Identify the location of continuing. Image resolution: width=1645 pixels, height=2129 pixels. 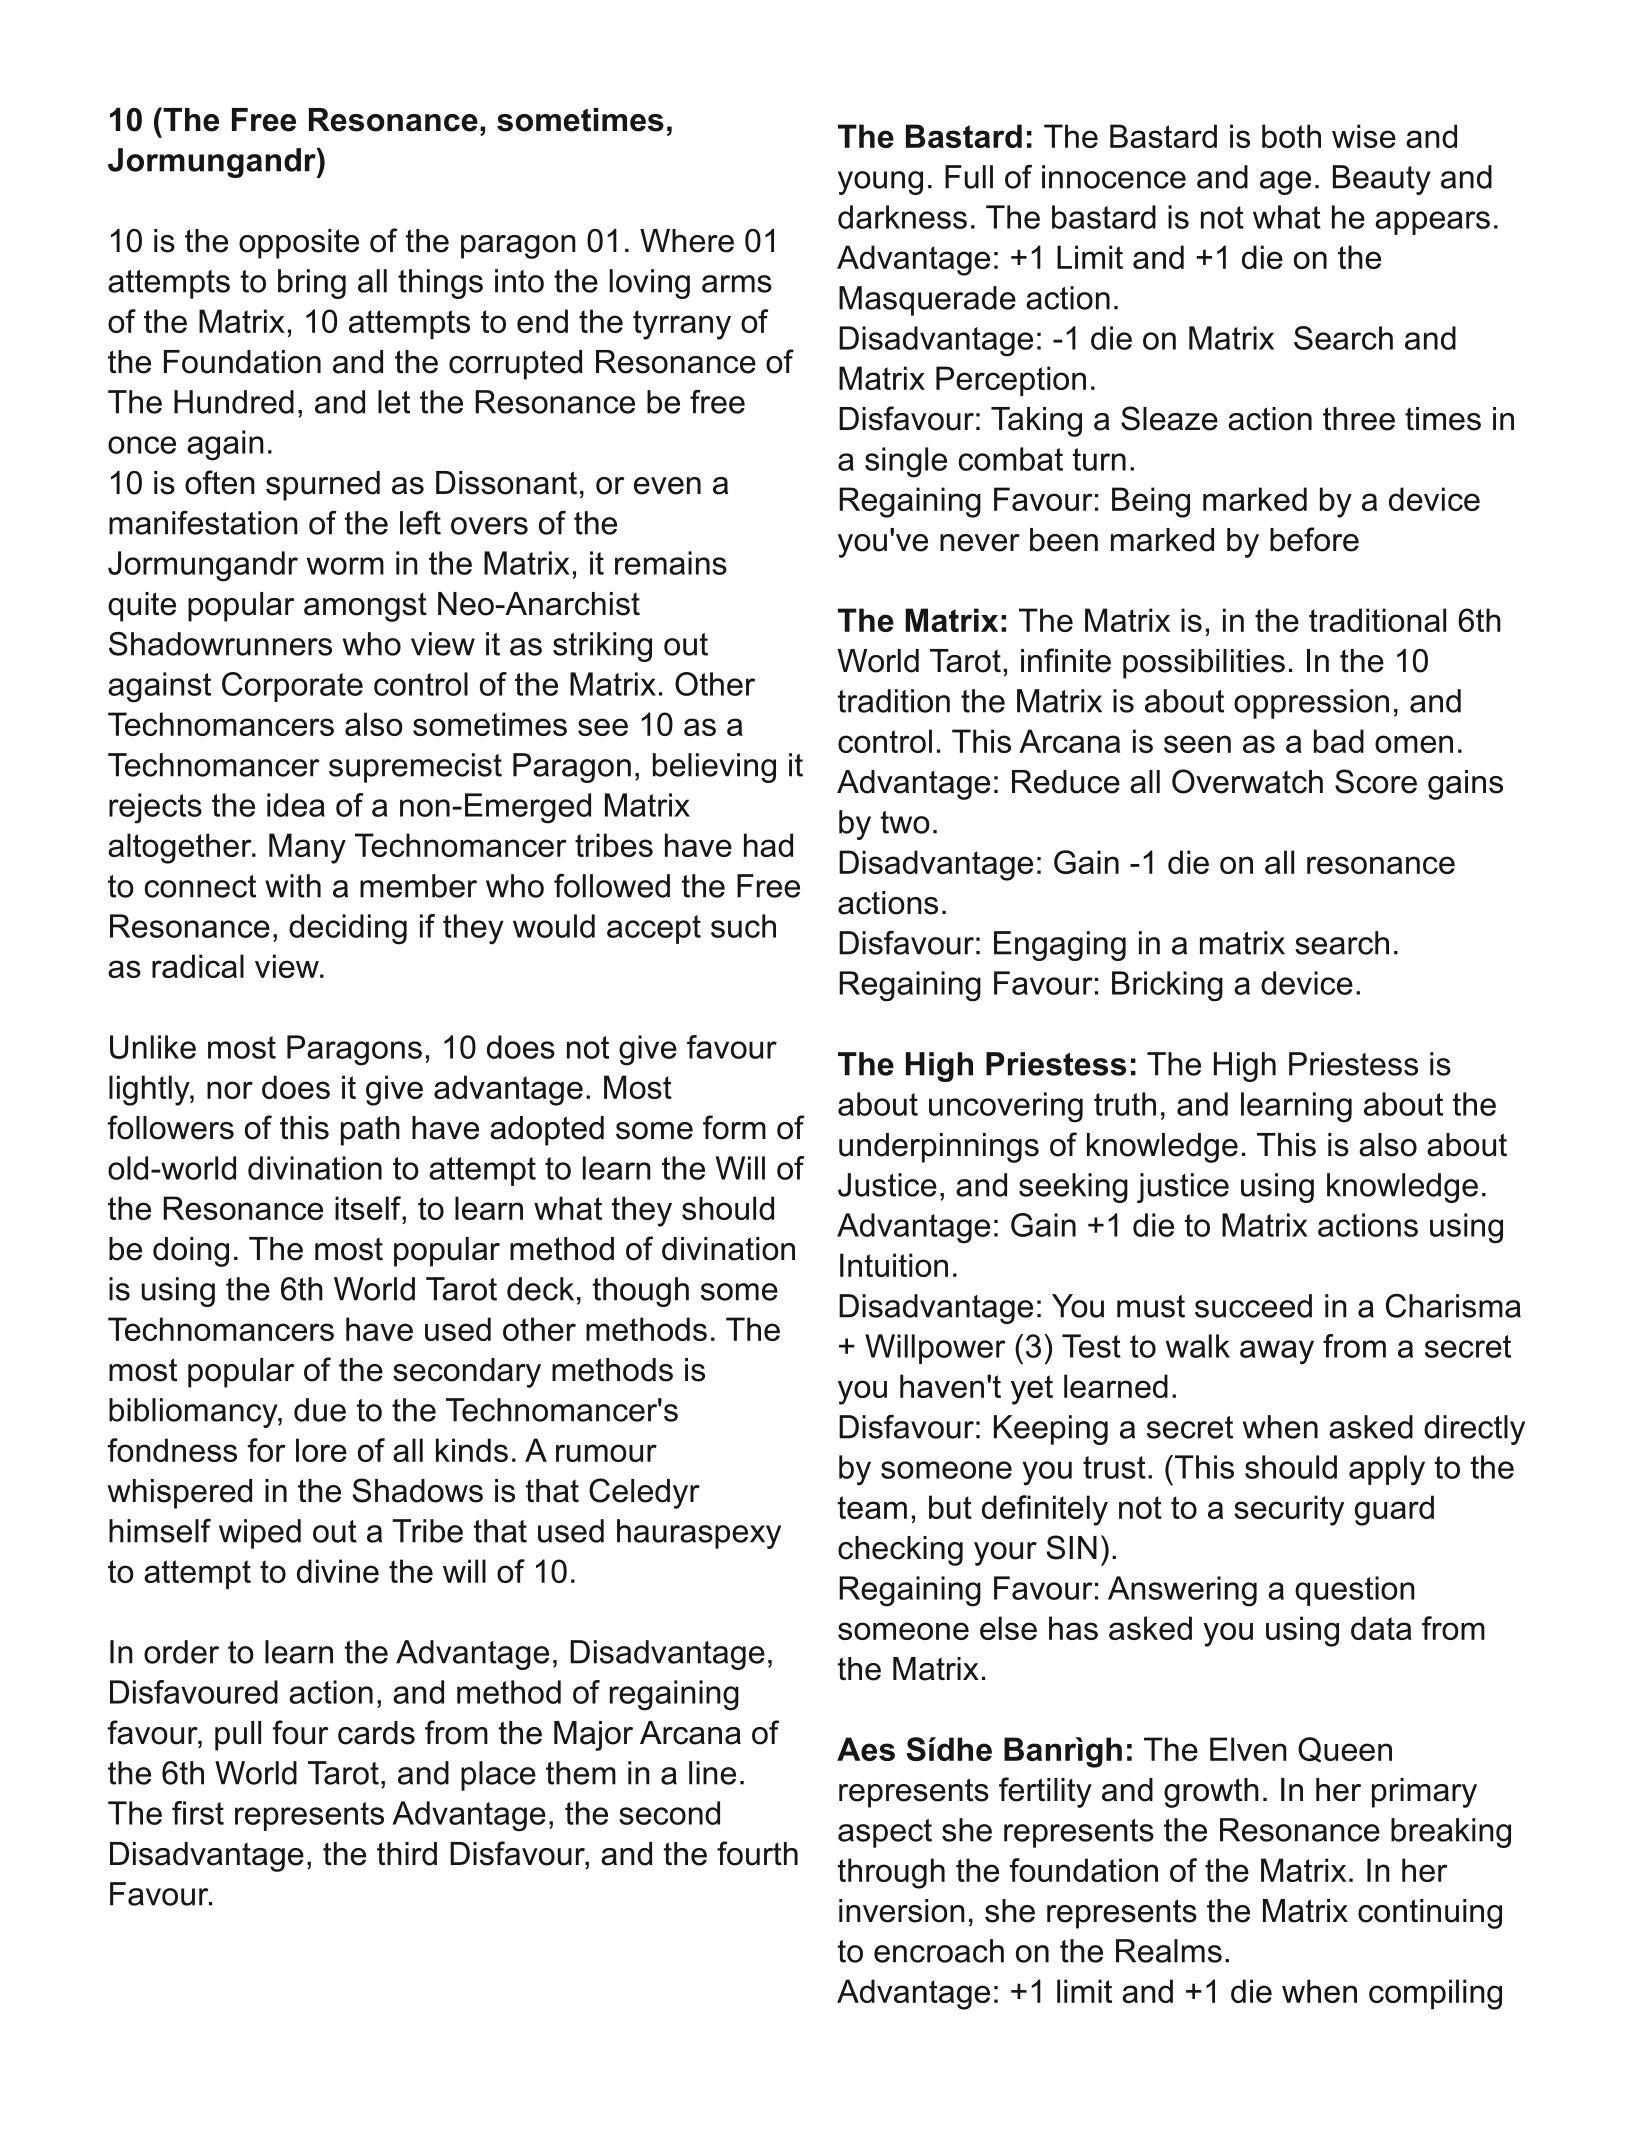
(1430, 1914).
